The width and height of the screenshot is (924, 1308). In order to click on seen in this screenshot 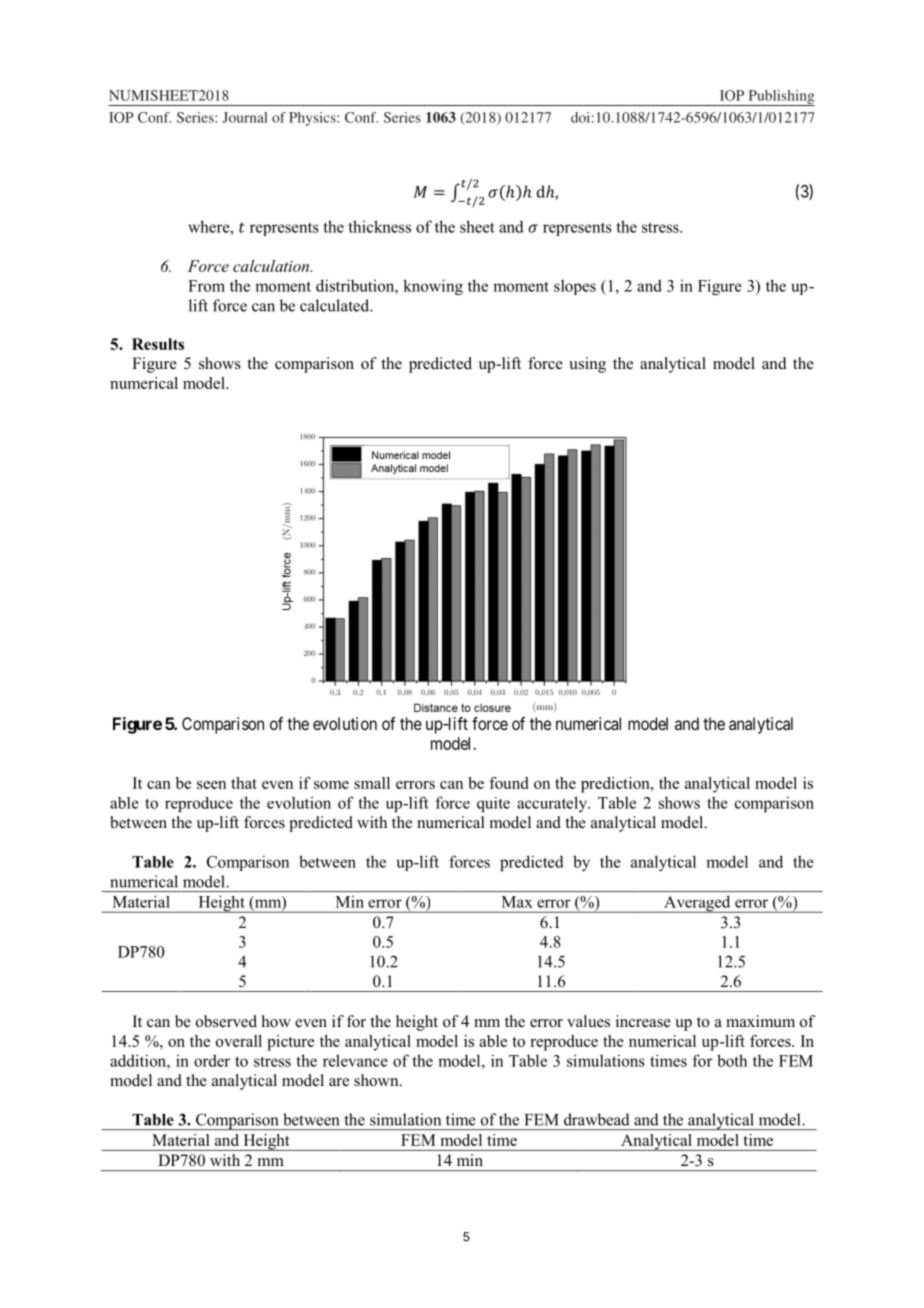, I will do `click(211, 785)`.
